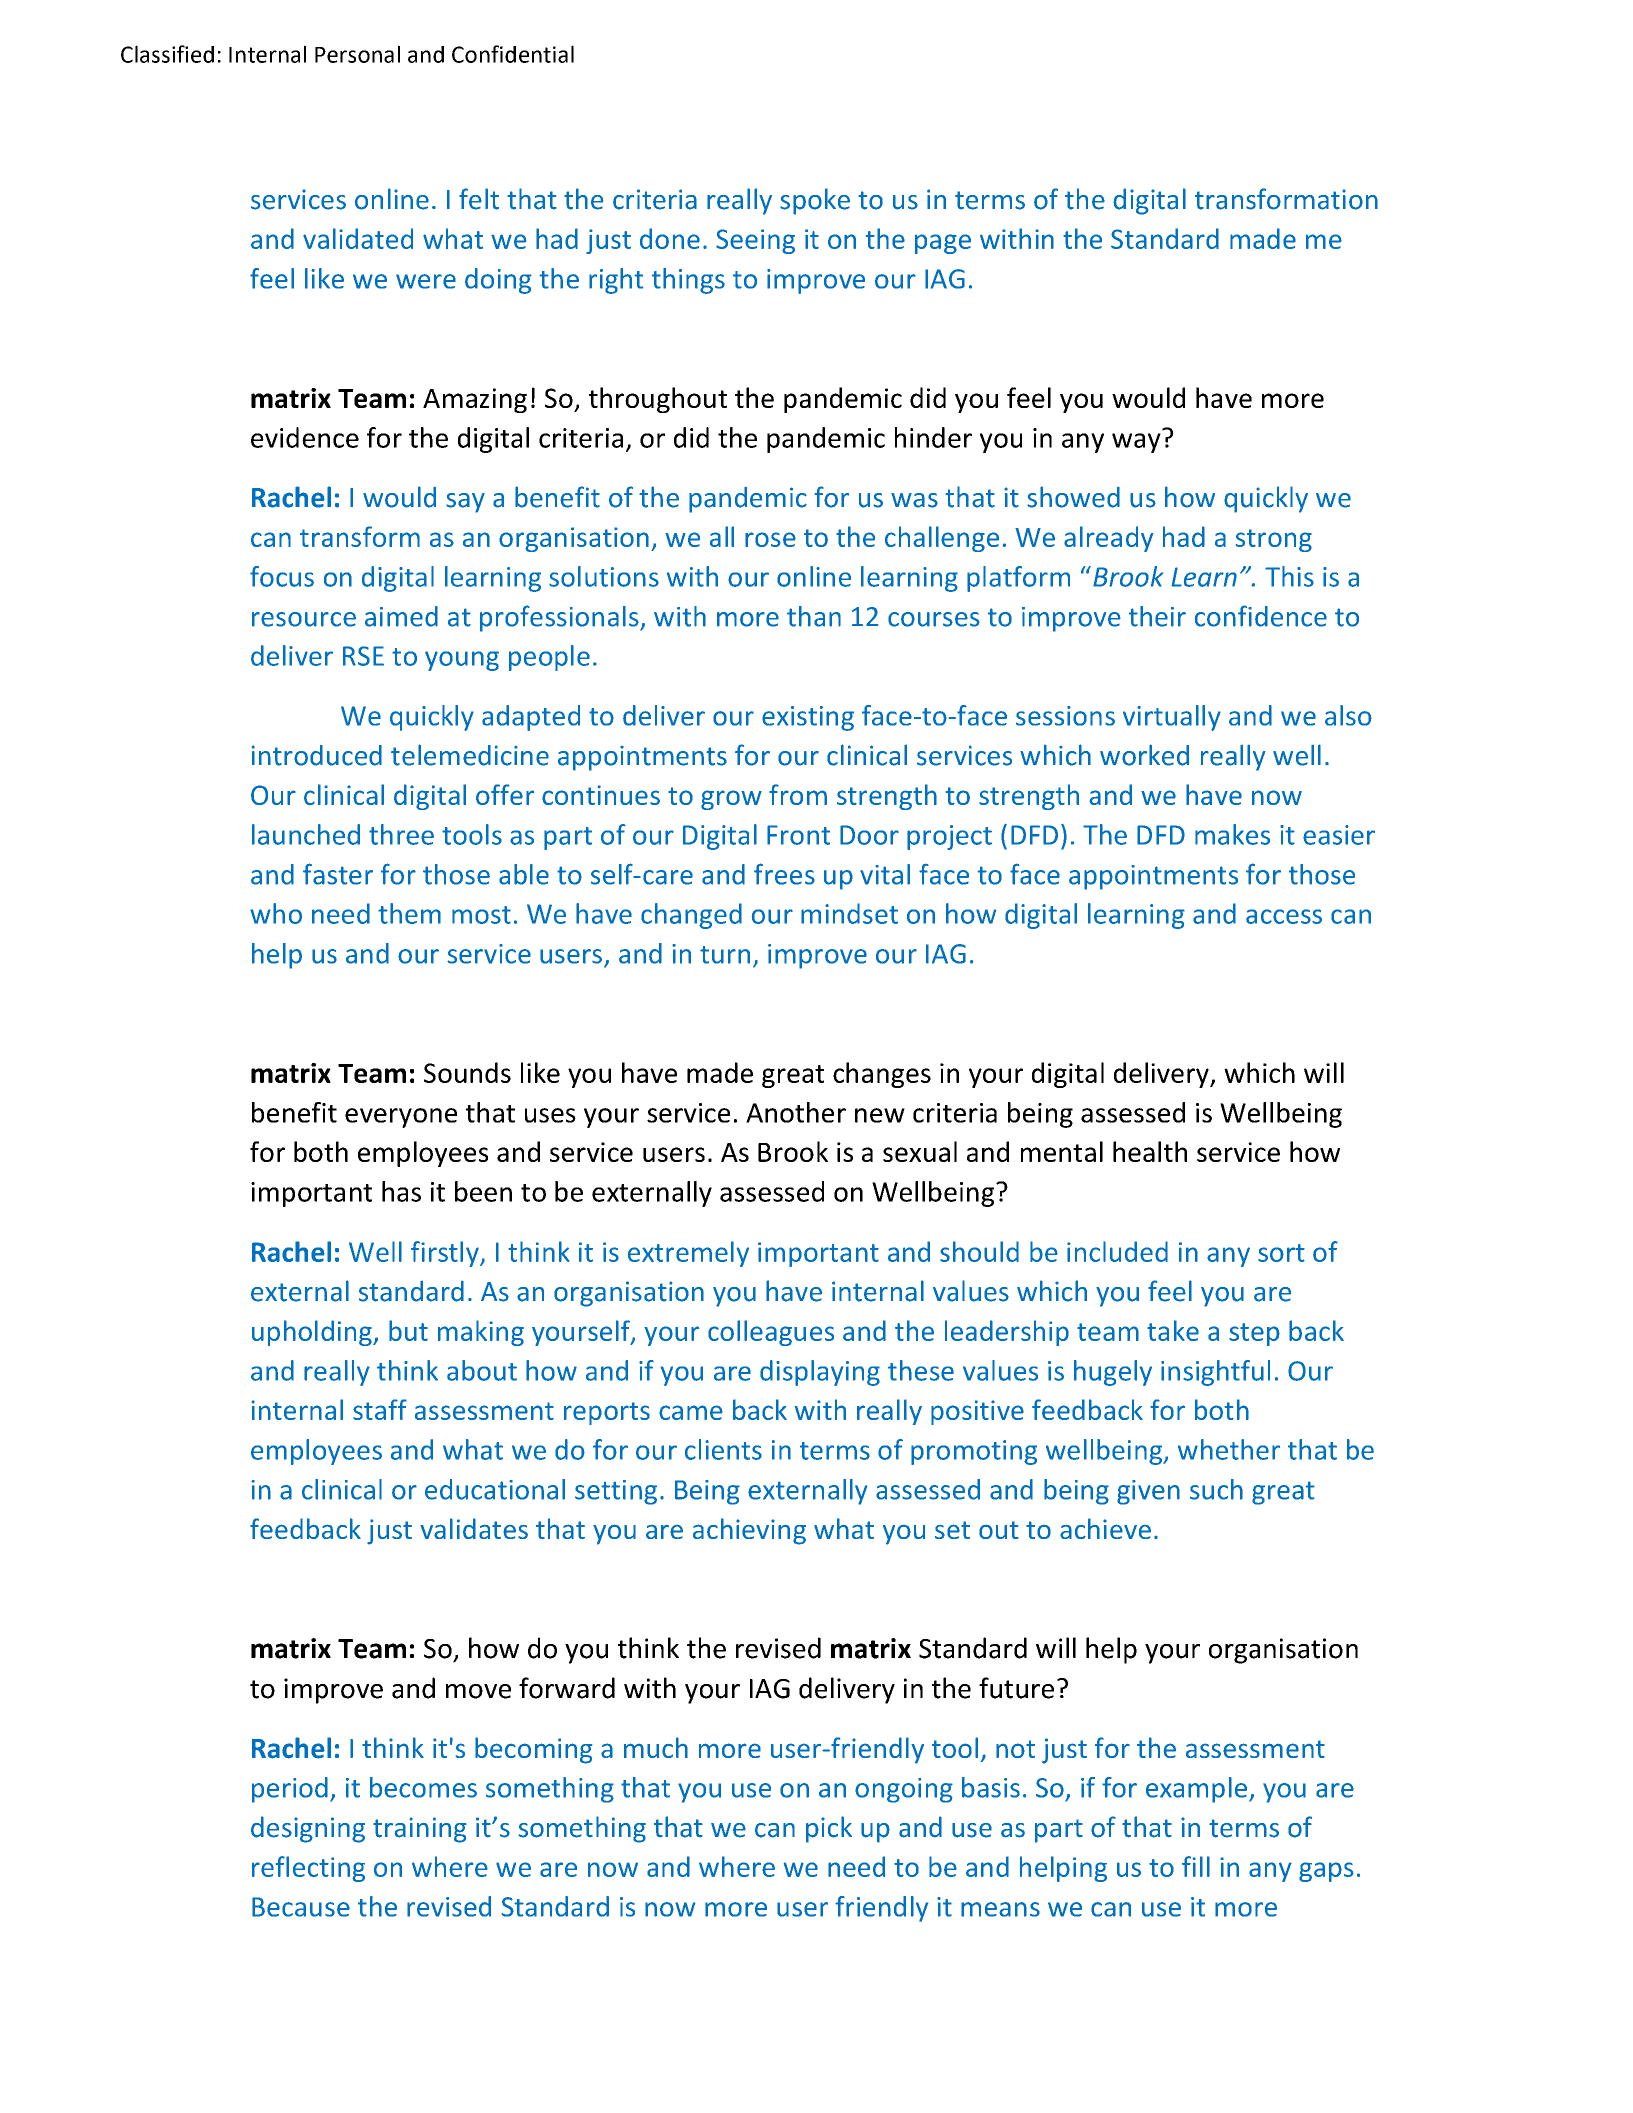 The image size is (1633, 2113). Describe the element at coordinates (1284, 916) in the document. I see `access` at that location.
